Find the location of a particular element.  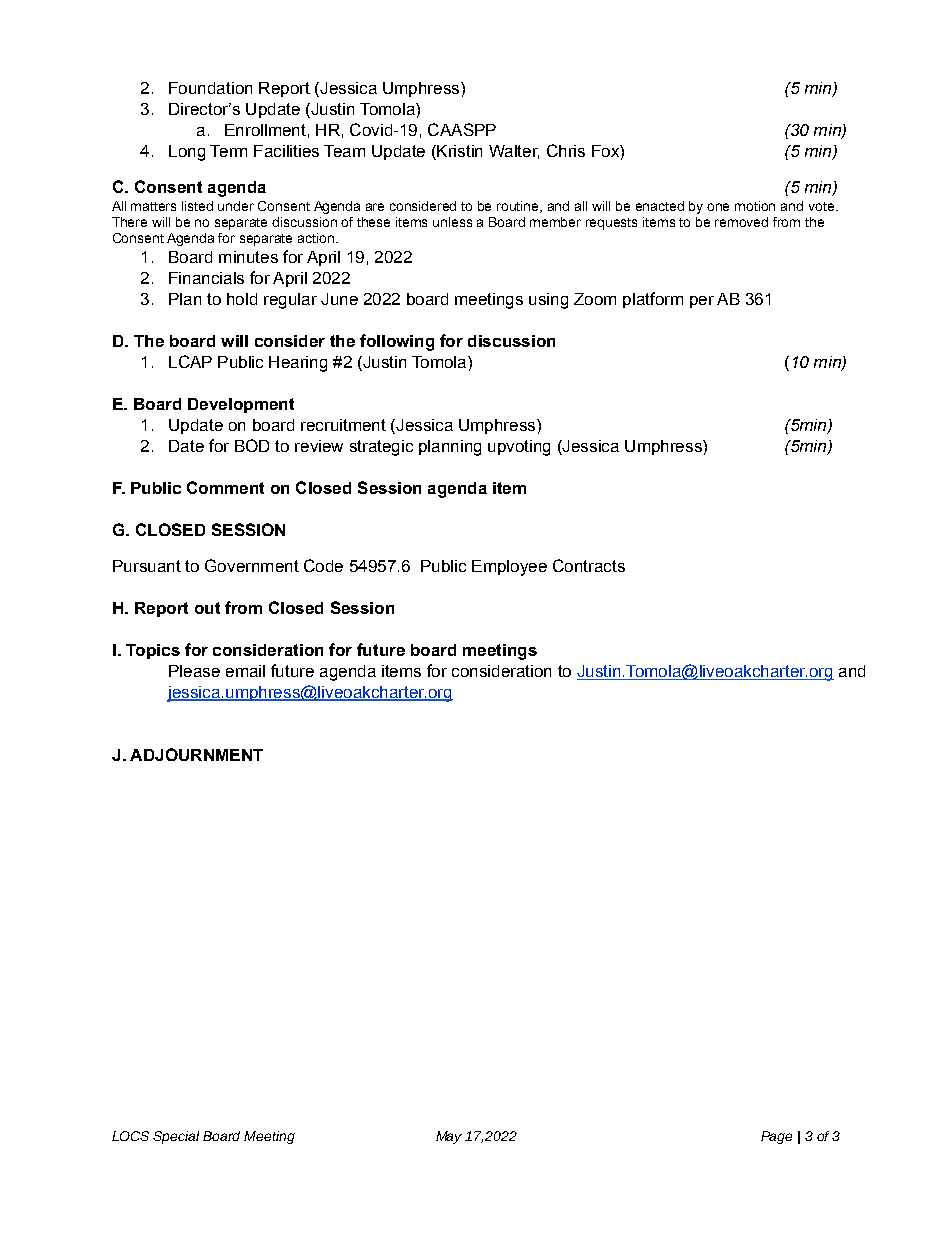

Kristin is located at coordinates (458, 151).
